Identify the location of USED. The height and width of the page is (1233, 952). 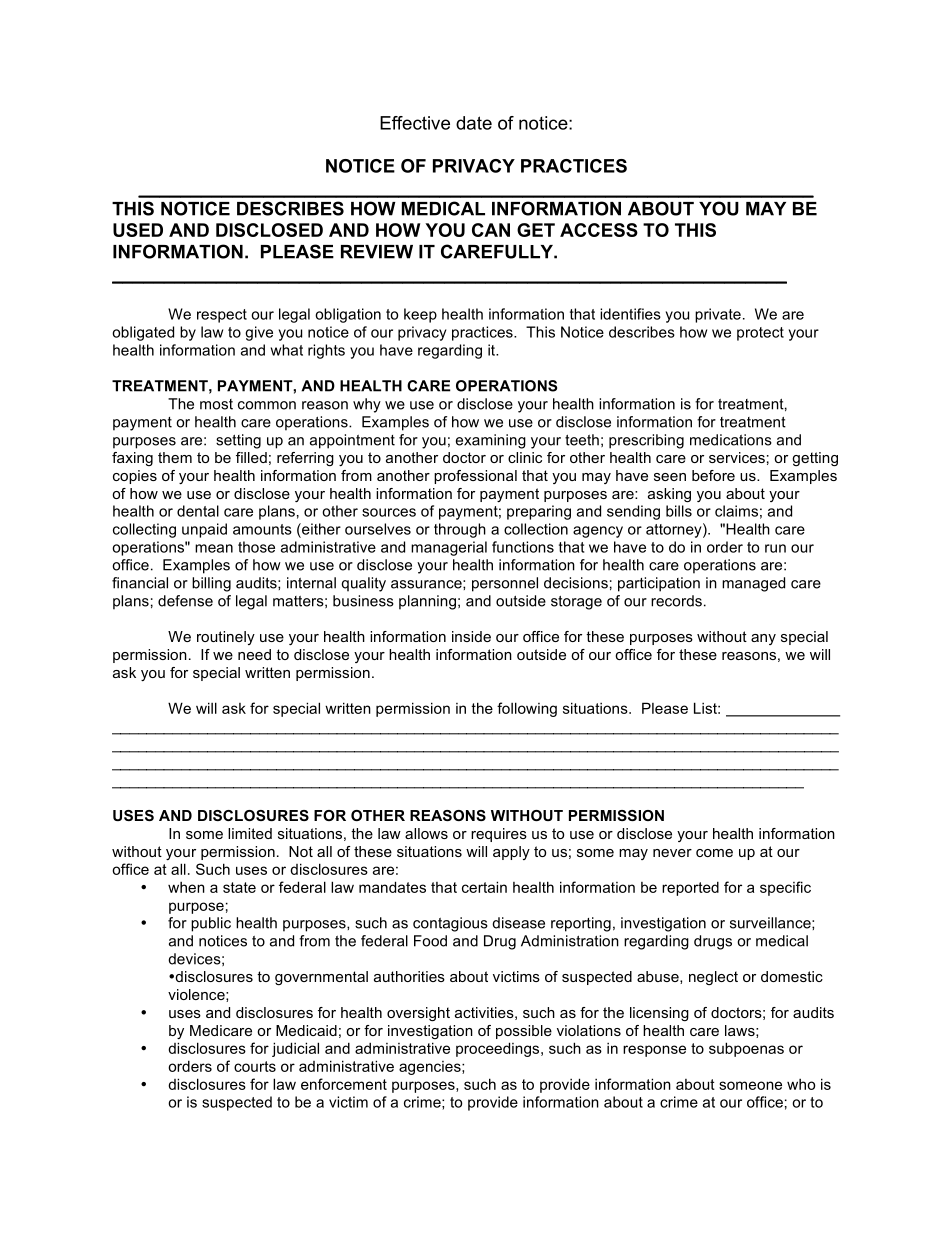
(138, 230).
